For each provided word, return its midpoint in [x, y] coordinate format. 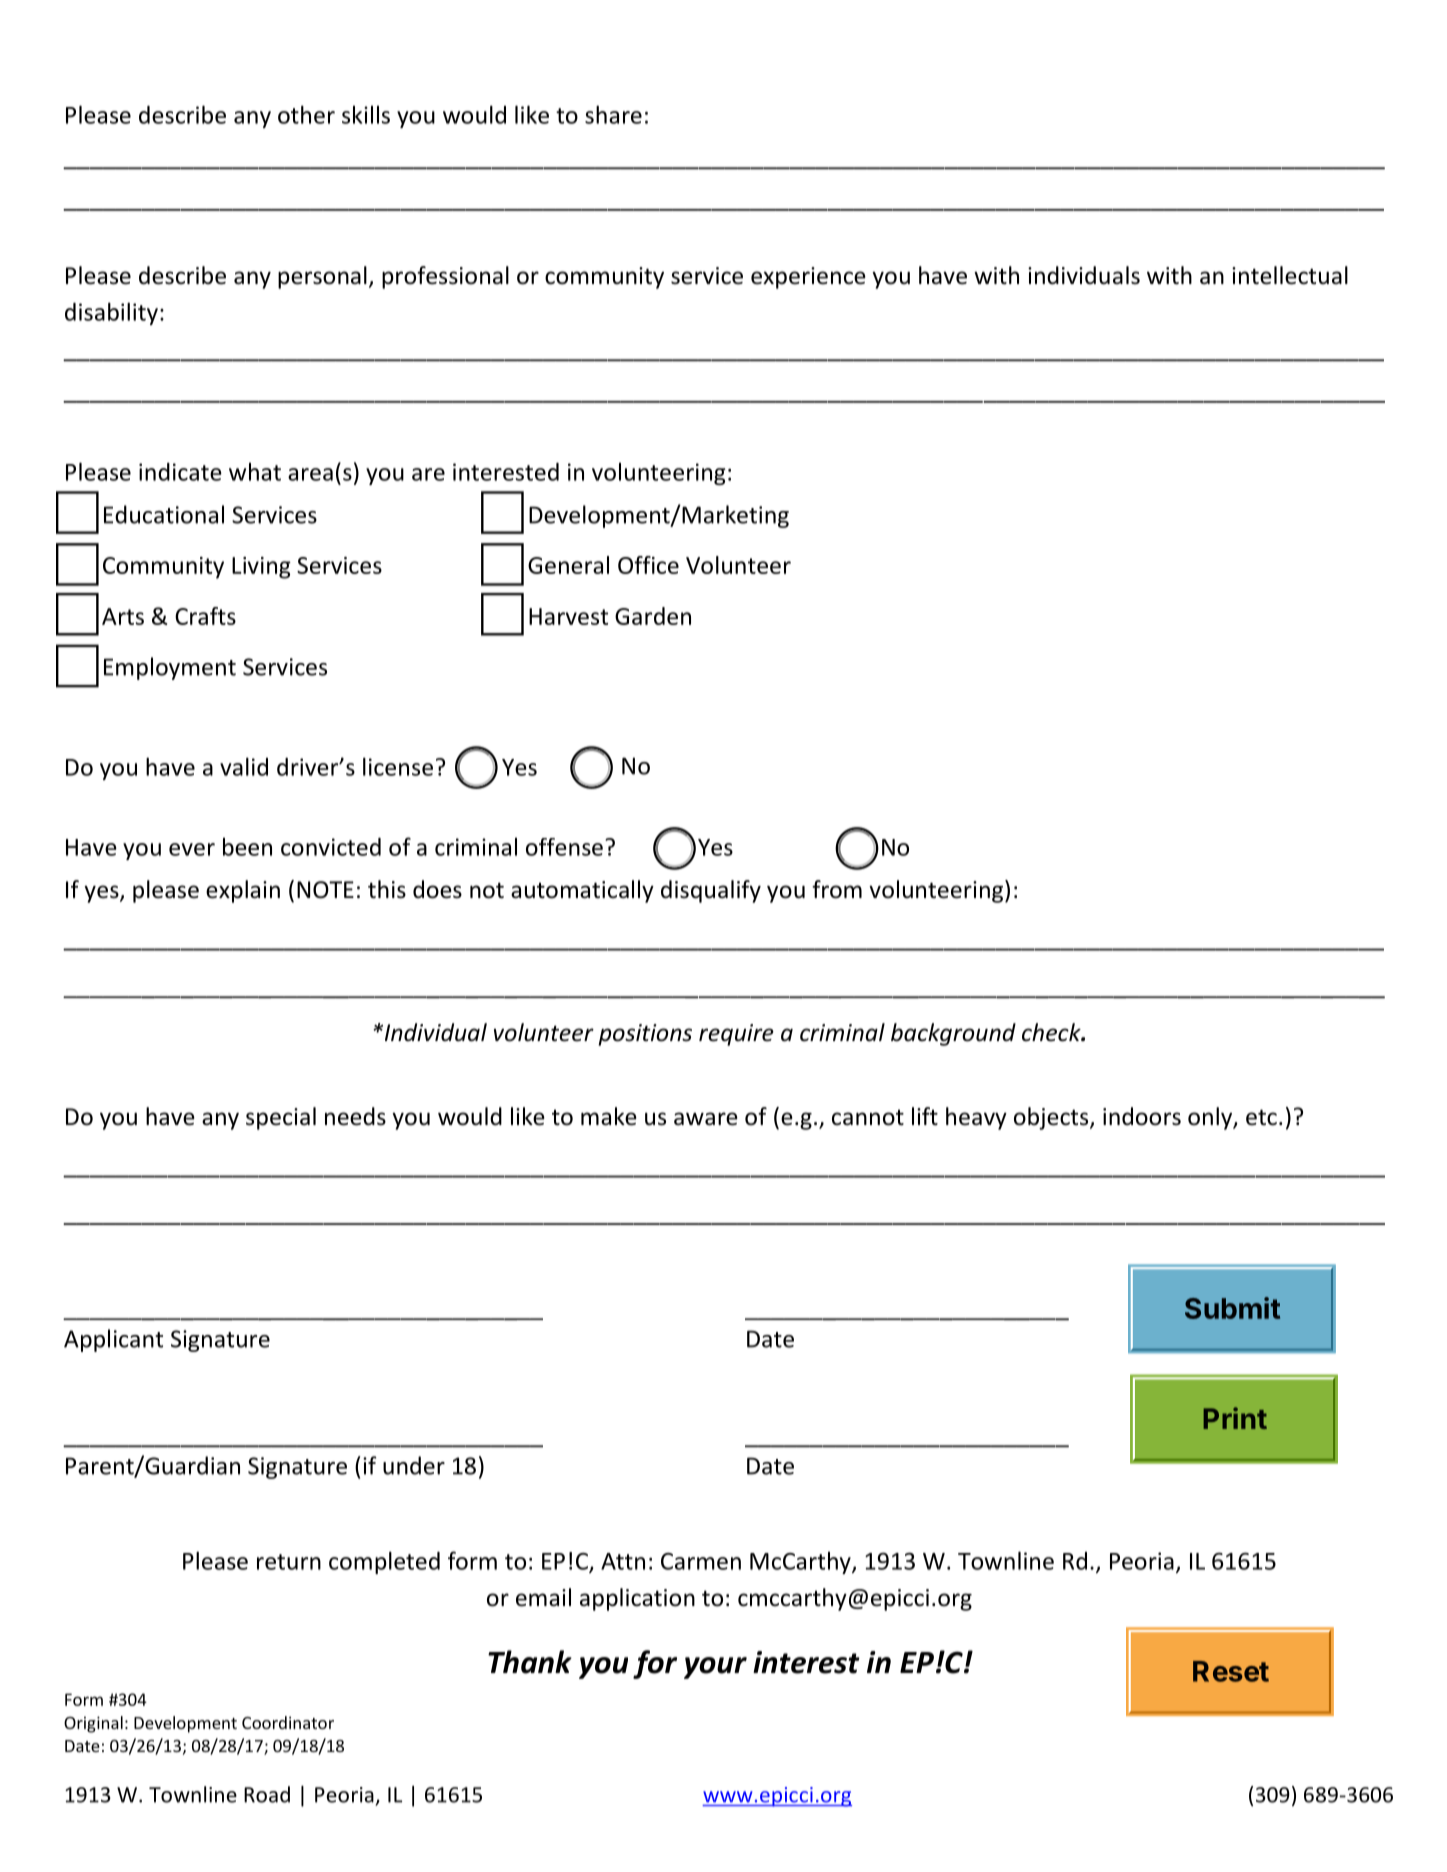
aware [706, 1119]
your [715, 1668]
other [306, 114]
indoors [1142, 1116]
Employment [170, 668]
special [281, 1118]
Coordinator [288, 1722]
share [613, 114]
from [837, 889]
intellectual [1290, 275]
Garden [653, 616]
